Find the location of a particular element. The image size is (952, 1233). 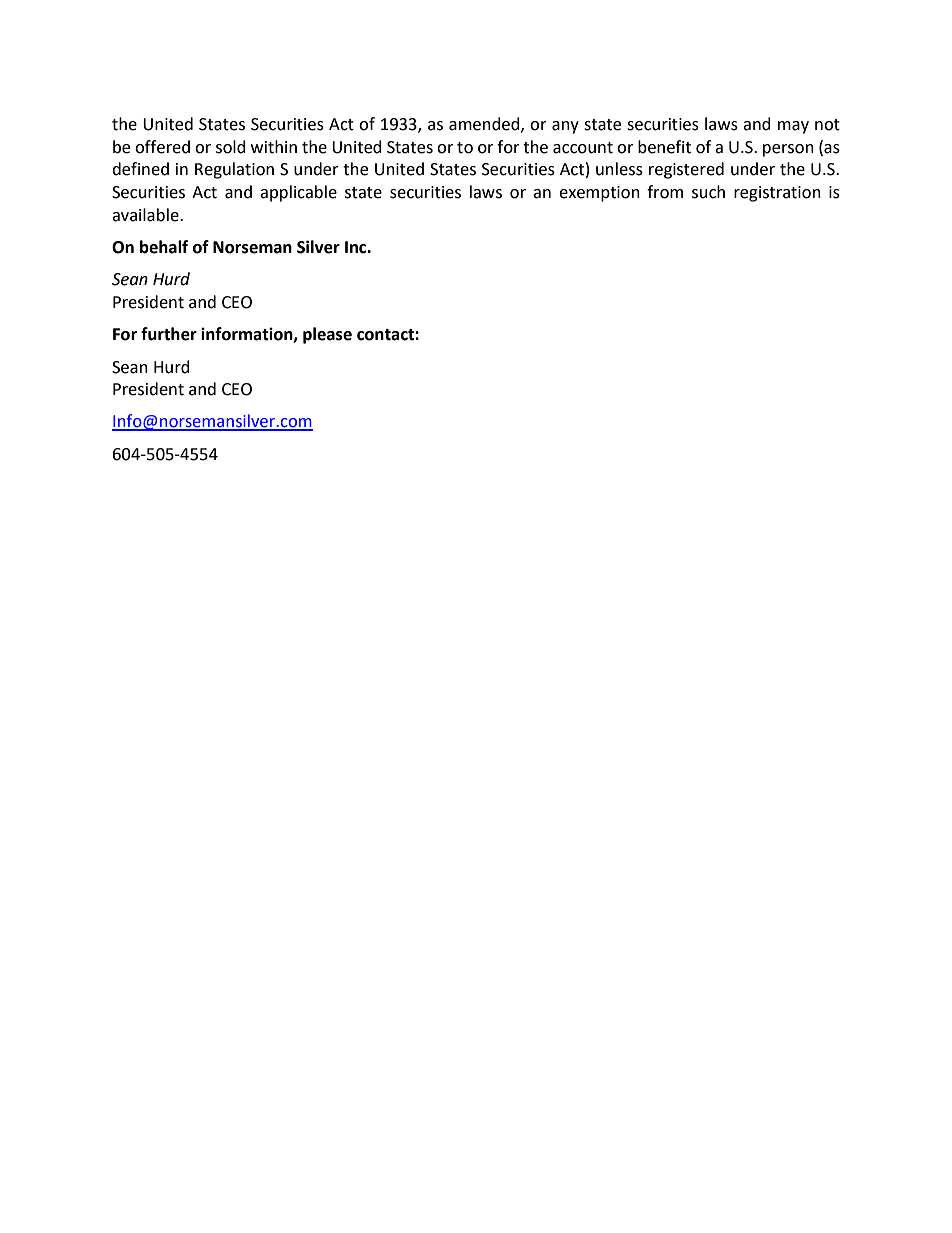

behalf is located at coordinates (164, 247).
